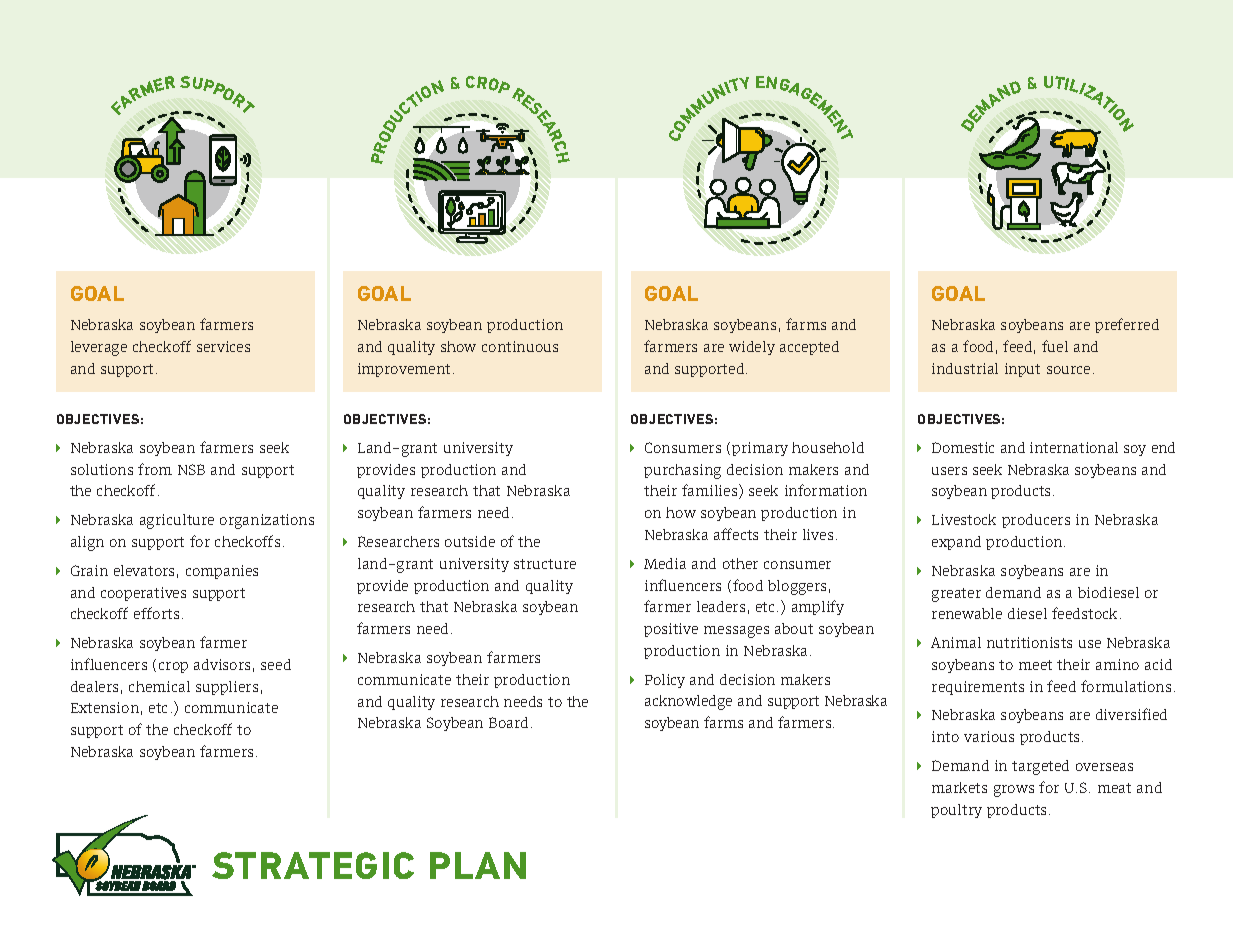 The width and height of the document is (1233, 952). Describe the element at coordinates (313, 865) in the document. I see `STRATEGIC` at that location.
